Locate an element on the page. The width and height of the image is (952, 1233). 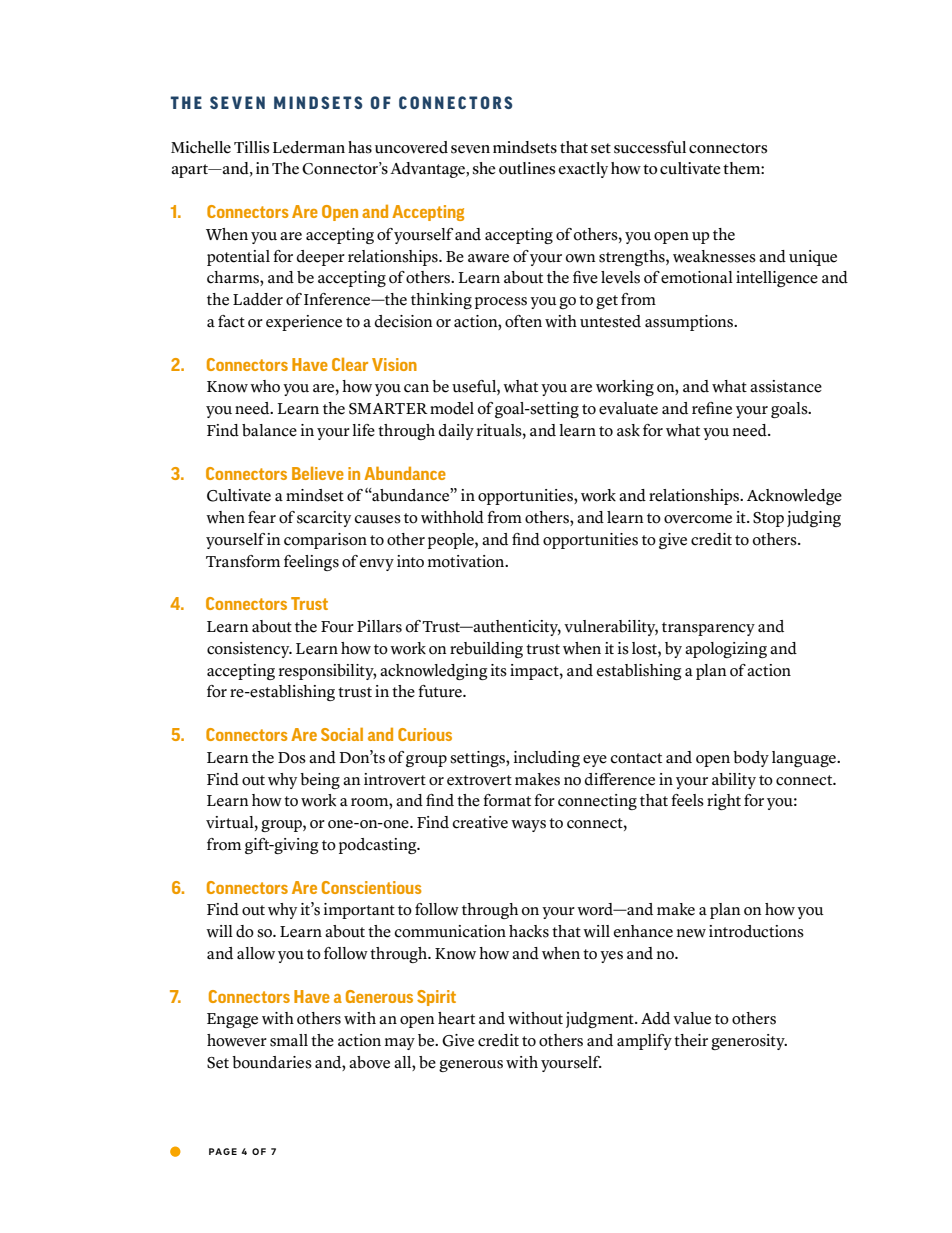
outlines is located at coordinates (527, 168).
